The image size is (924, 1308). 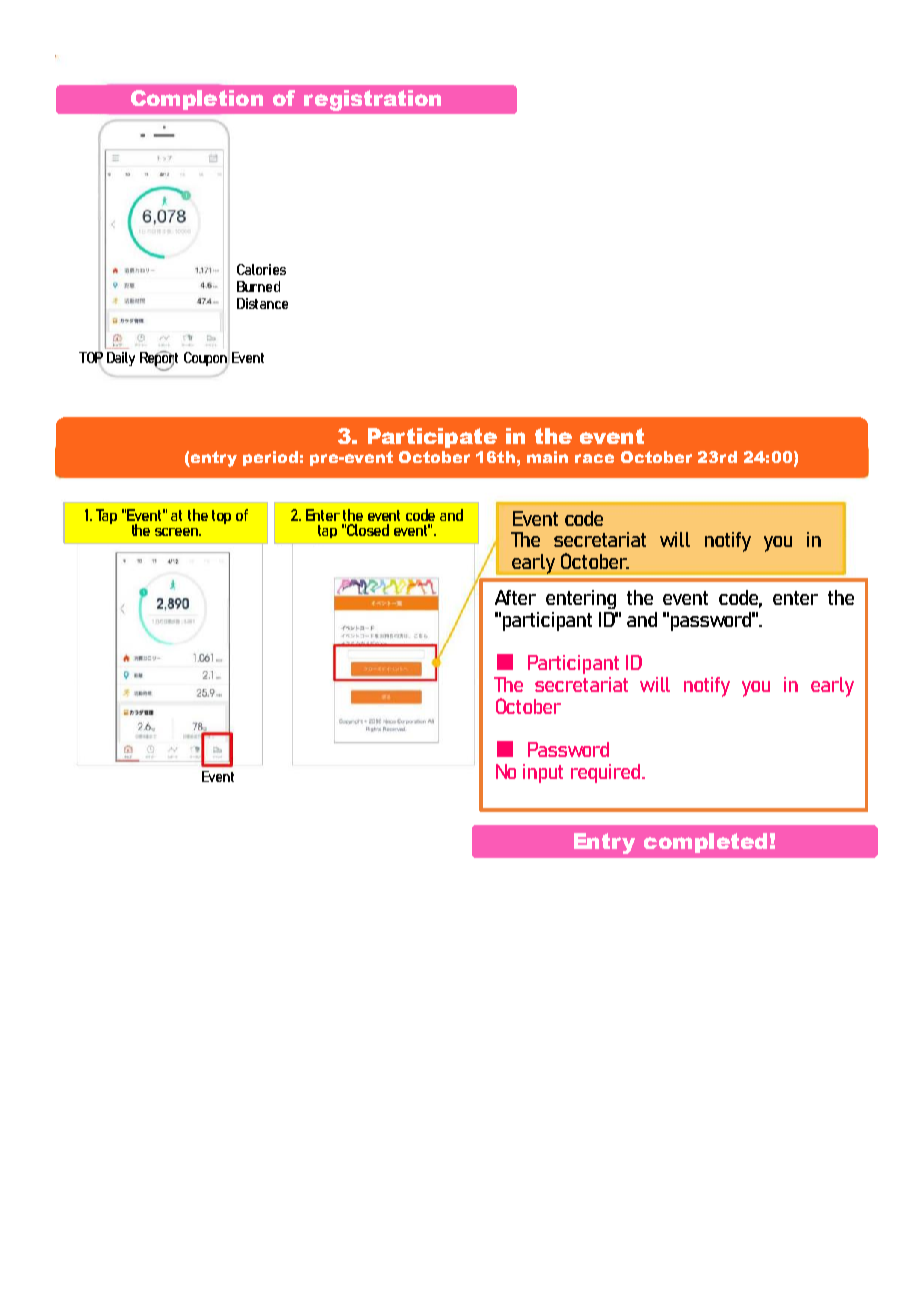 What do you see at coordinates (177, 532) in the screenshot?
I see `screen` at bounding box center [177, 532].
